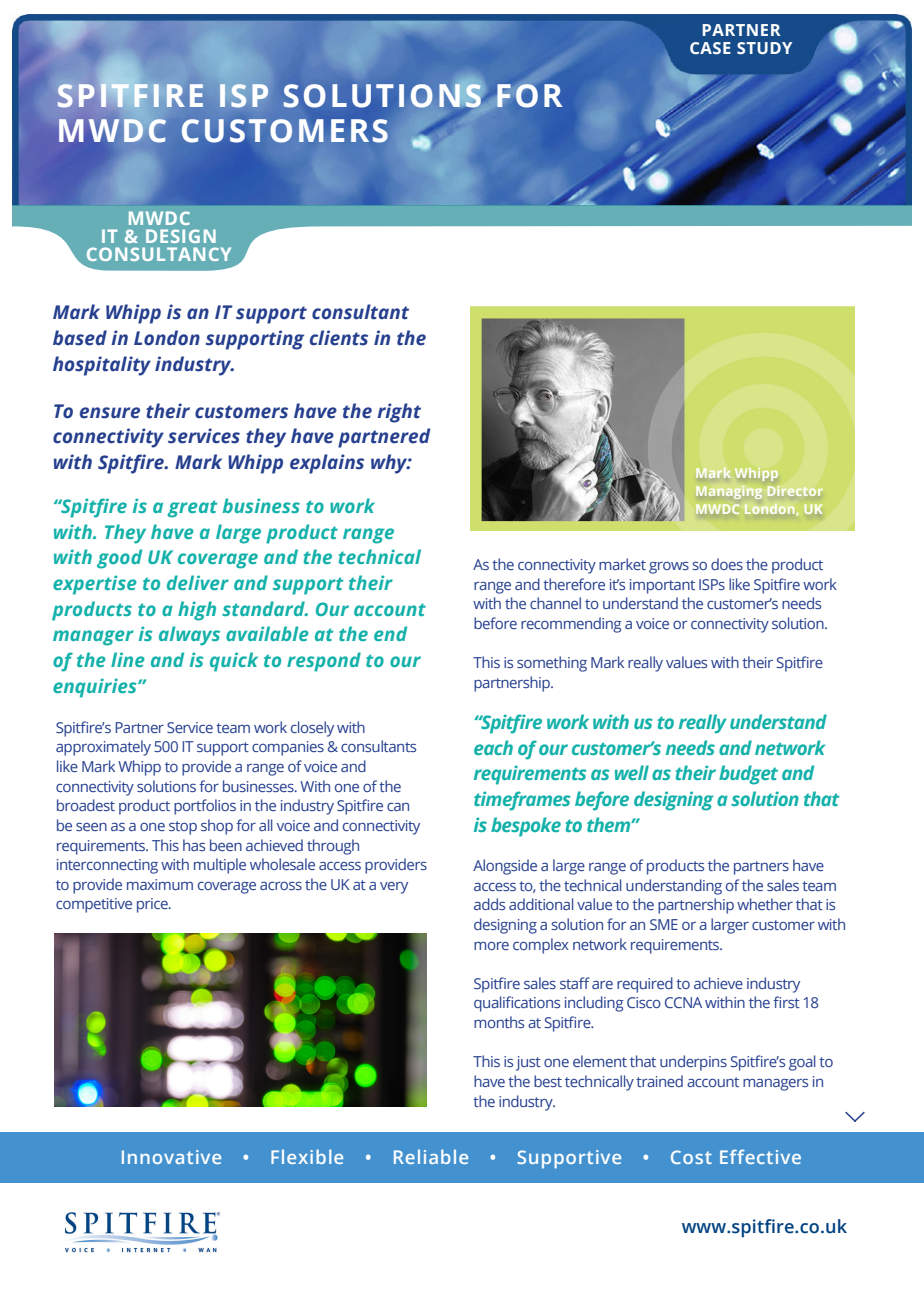 Image resolution: width=924 pixels, height=1297 pixels. What do you see at coordinates (691, 1157) in the page?
I see `Cost` at bounding box center [691, 1157].
